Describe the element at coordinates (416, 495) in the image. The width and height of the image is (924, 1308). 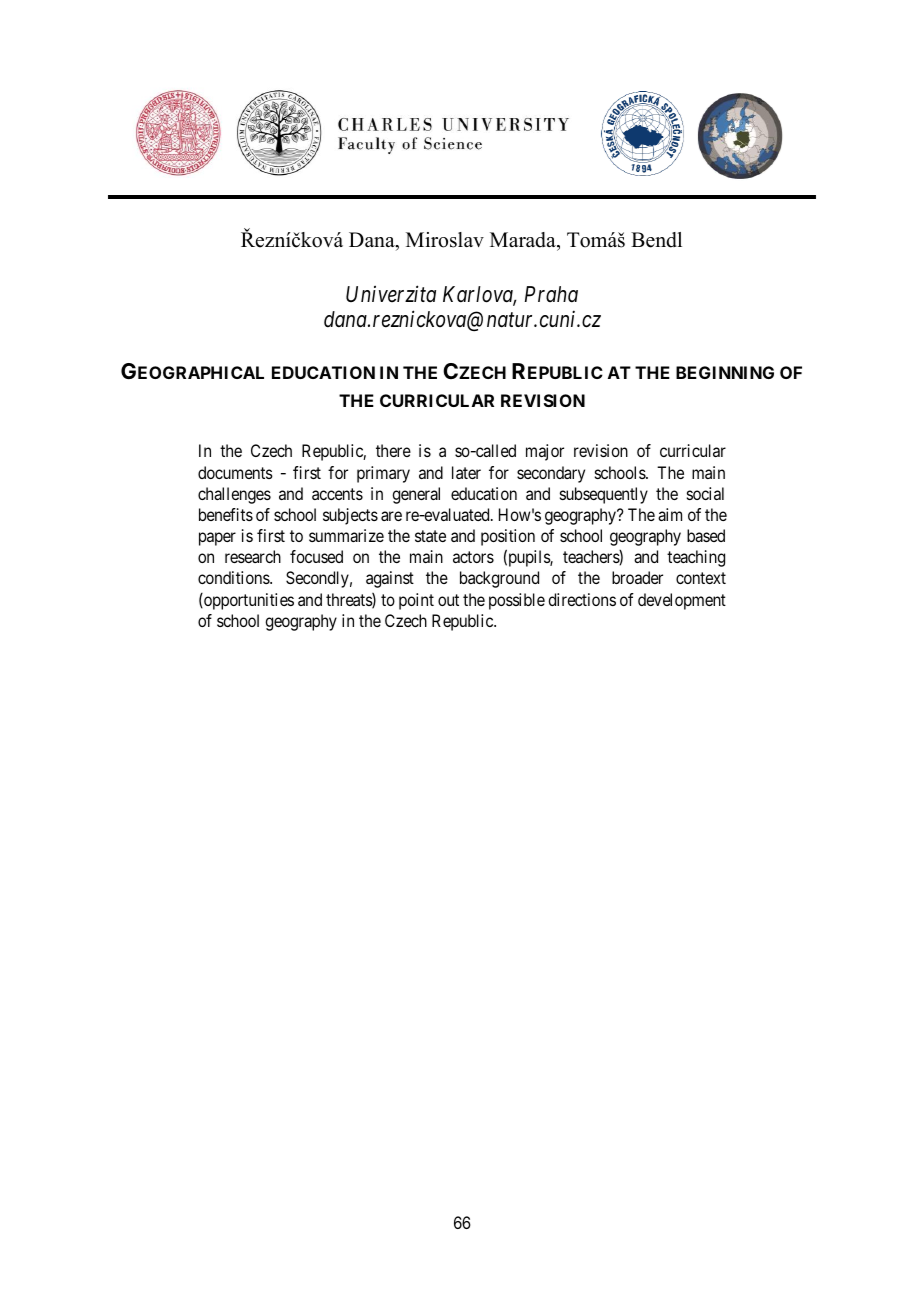
I see `general` at that location.
